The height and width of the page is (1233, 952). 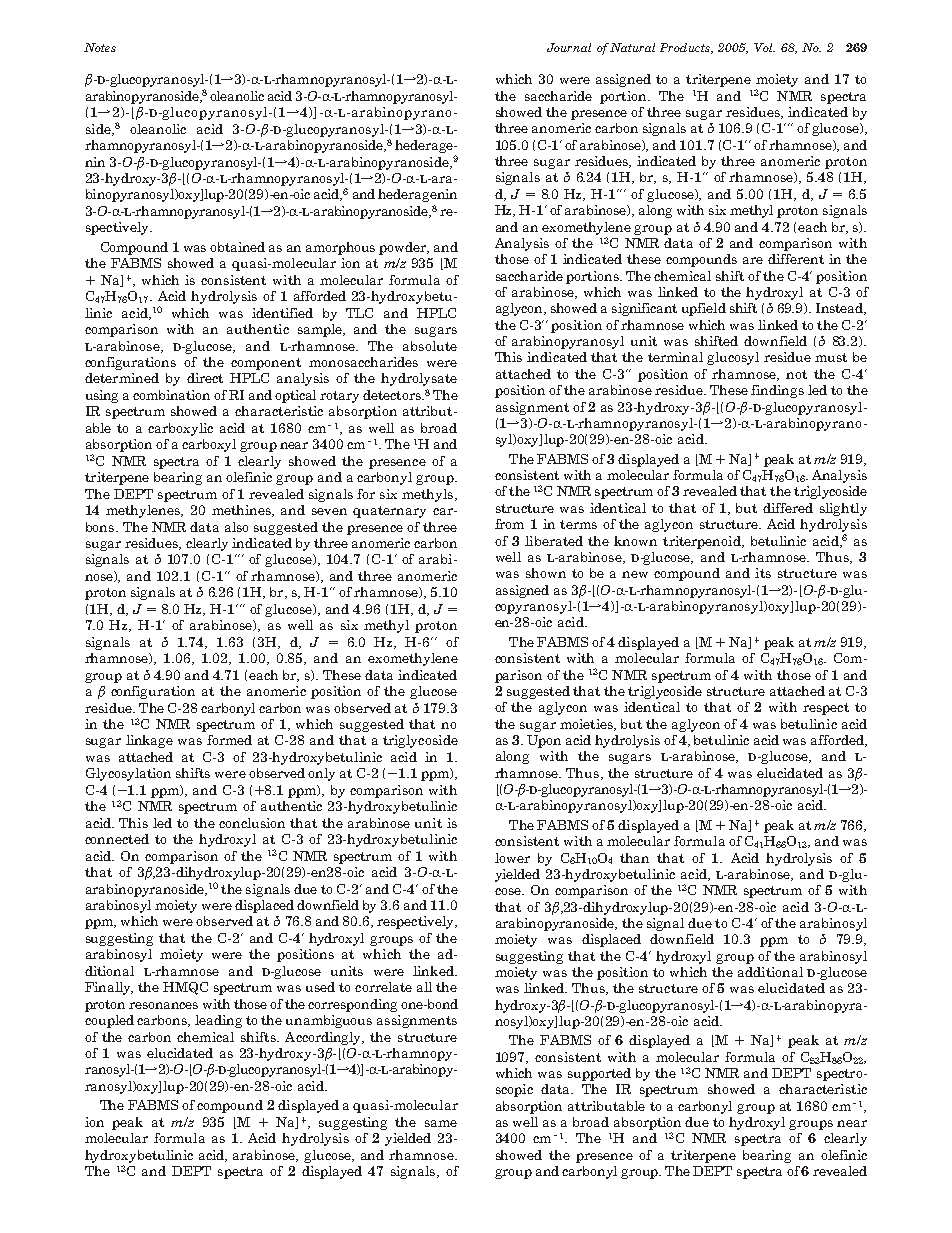 I want to click on Notes, so click(x=100, y=47).
